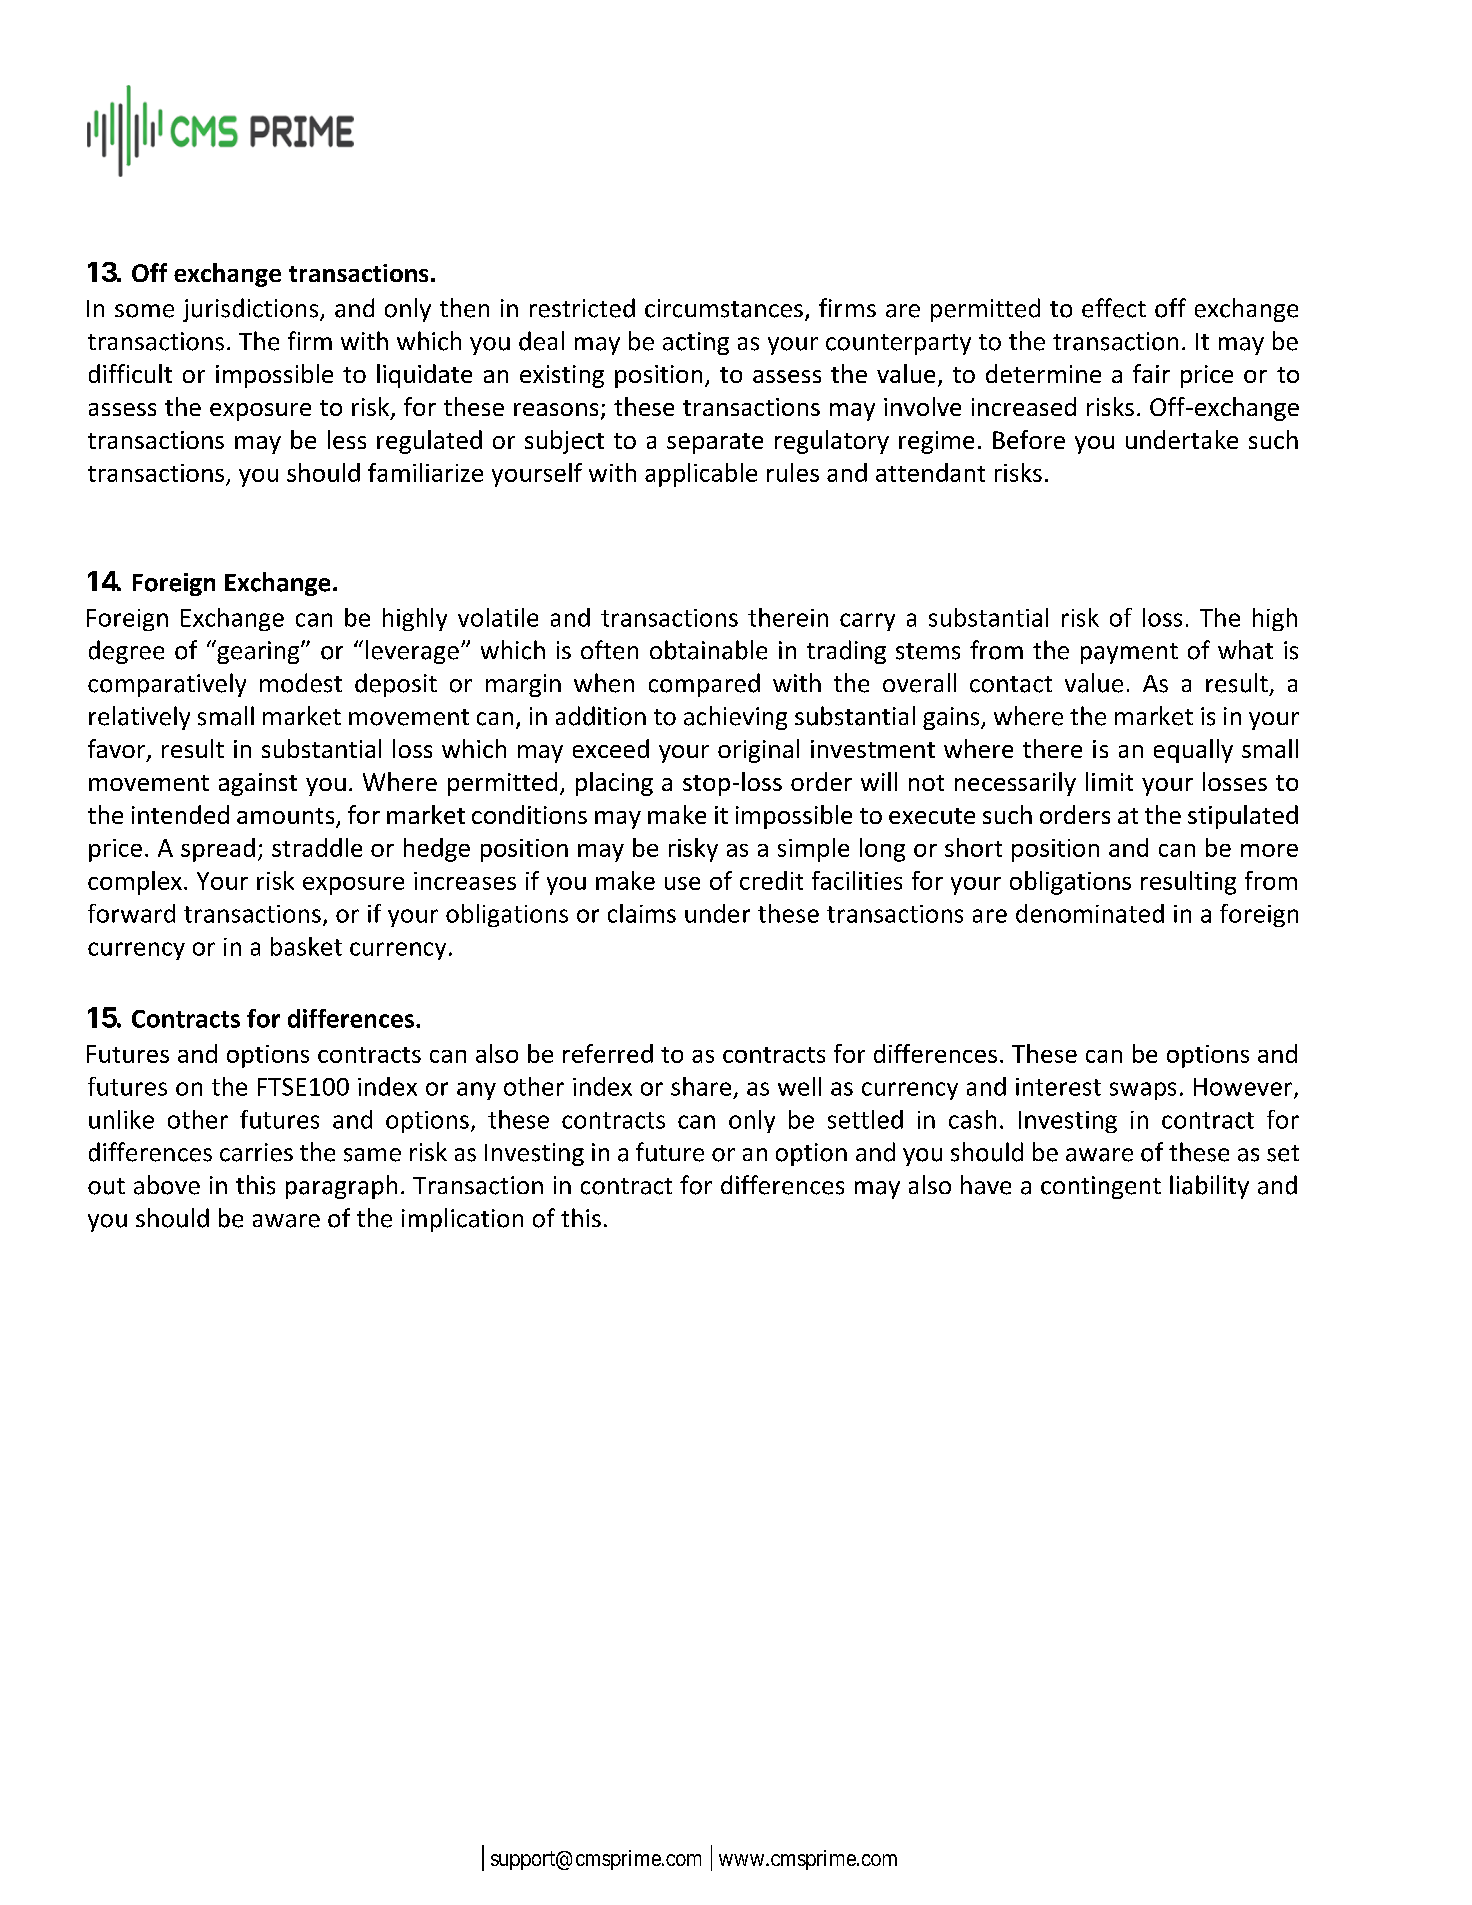  I want to click on limit, so click(1109, 781).
